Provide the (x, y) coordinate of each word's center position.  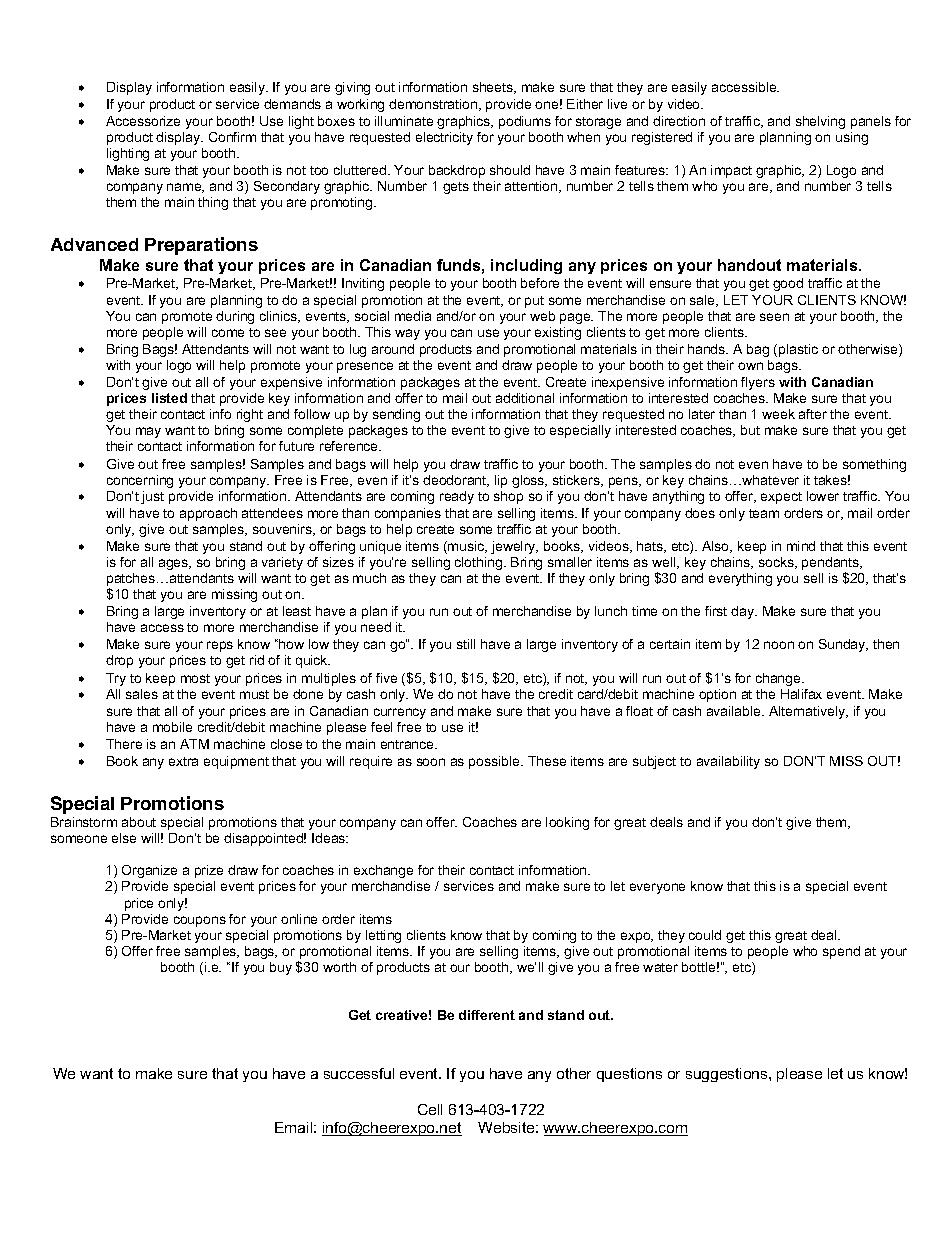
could (705, 935)
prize (209, 871)
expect (781, 498)
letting (383, 936)
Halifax (801, 694)
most (195, 678)
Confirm (232, 137)
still (466, 644)
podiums (525, 122)
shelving (820, 122)
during (235, 317)
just (152, 497)
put (534, 302)
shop (508, 497)
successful (359, 1073)
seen (774, 317)
